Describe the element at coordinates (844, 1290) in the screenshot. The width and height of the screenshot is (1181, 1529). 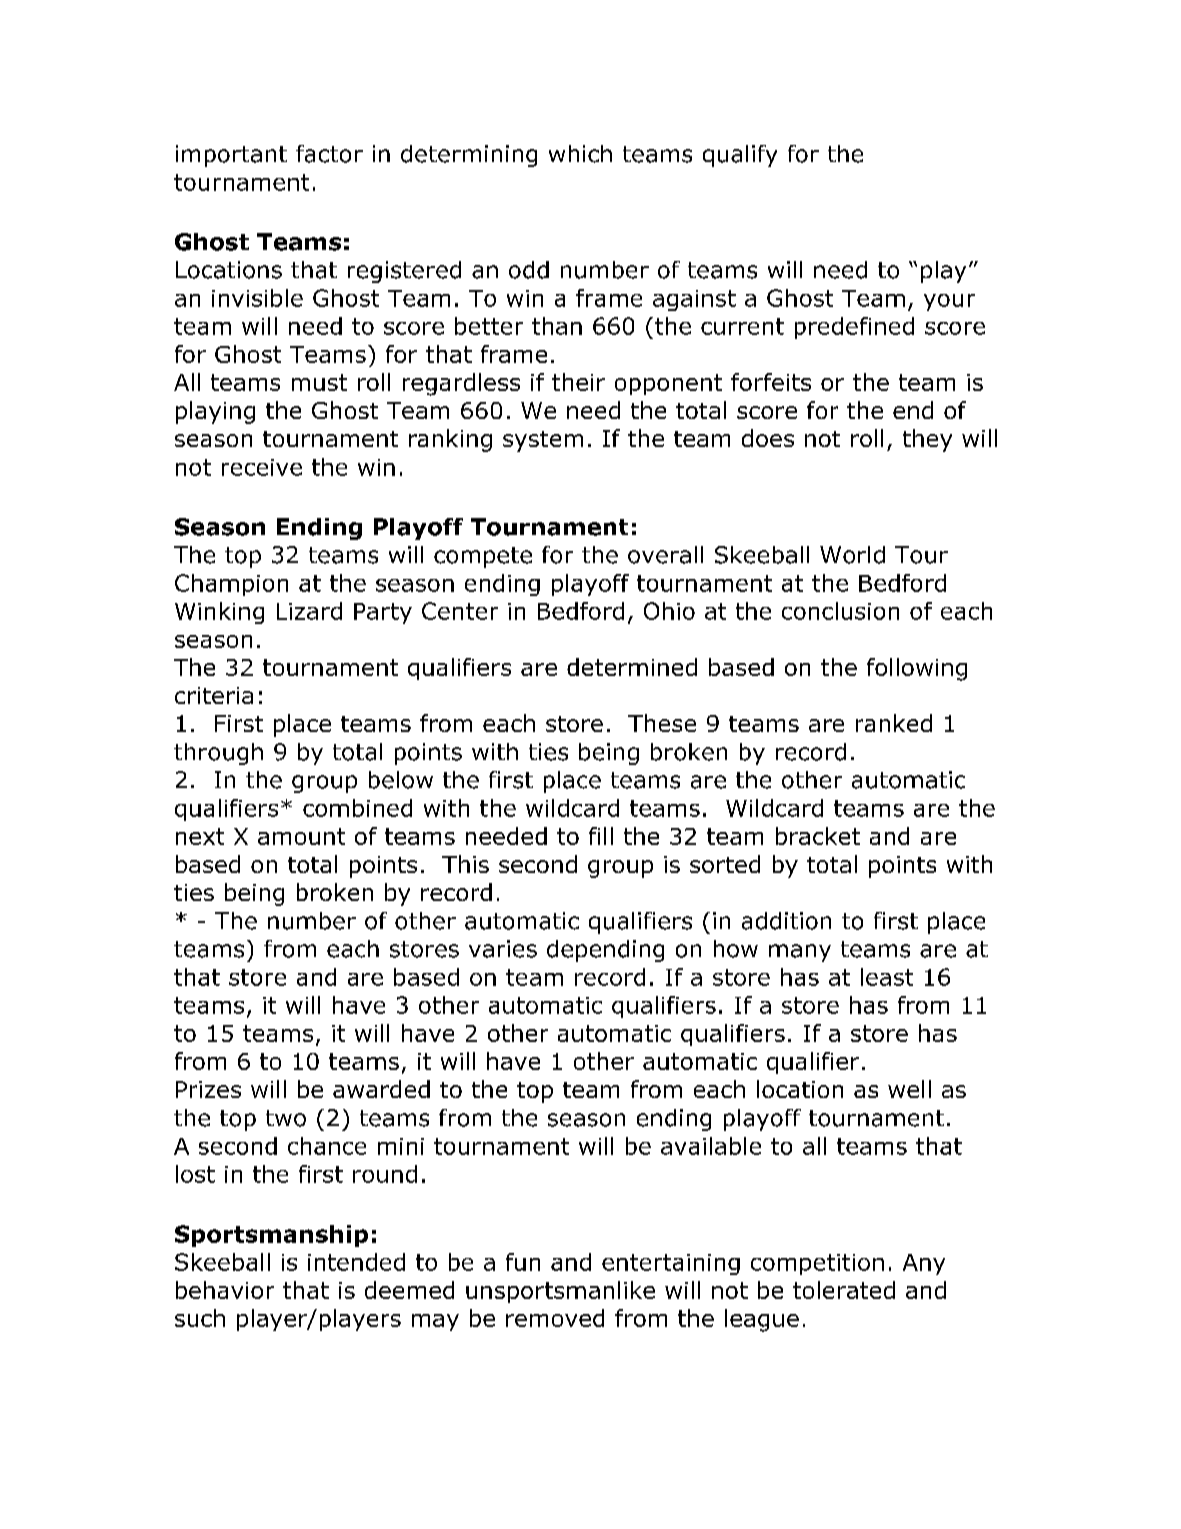
I see `tolerated` at that location.
